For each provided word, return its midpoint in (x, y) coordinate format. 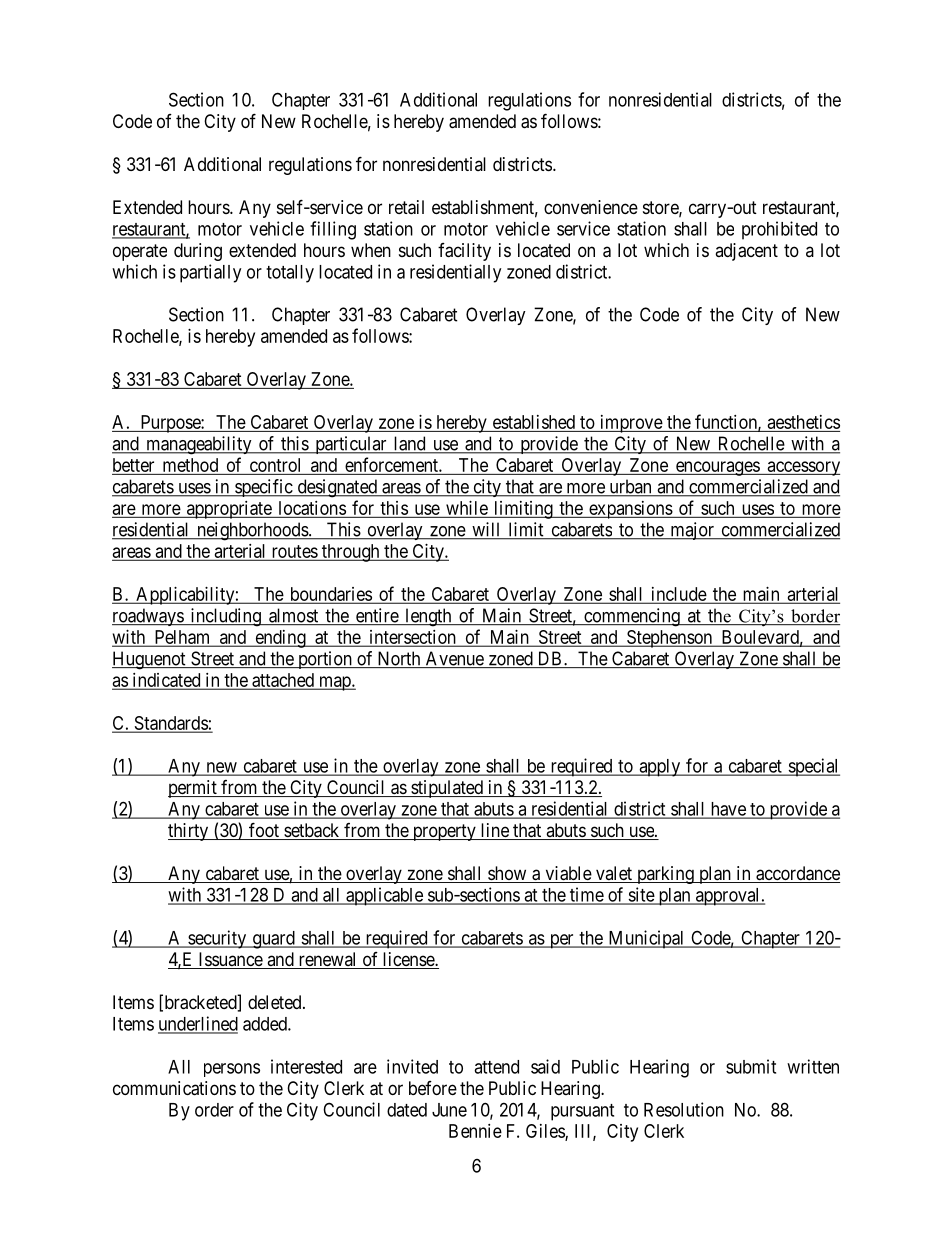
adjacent (746, 252)
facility (464, 252)
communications (174, 1088)
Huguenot (150, 660)
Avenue (454, 659)
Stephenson (669, 639)
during (198, 252)
